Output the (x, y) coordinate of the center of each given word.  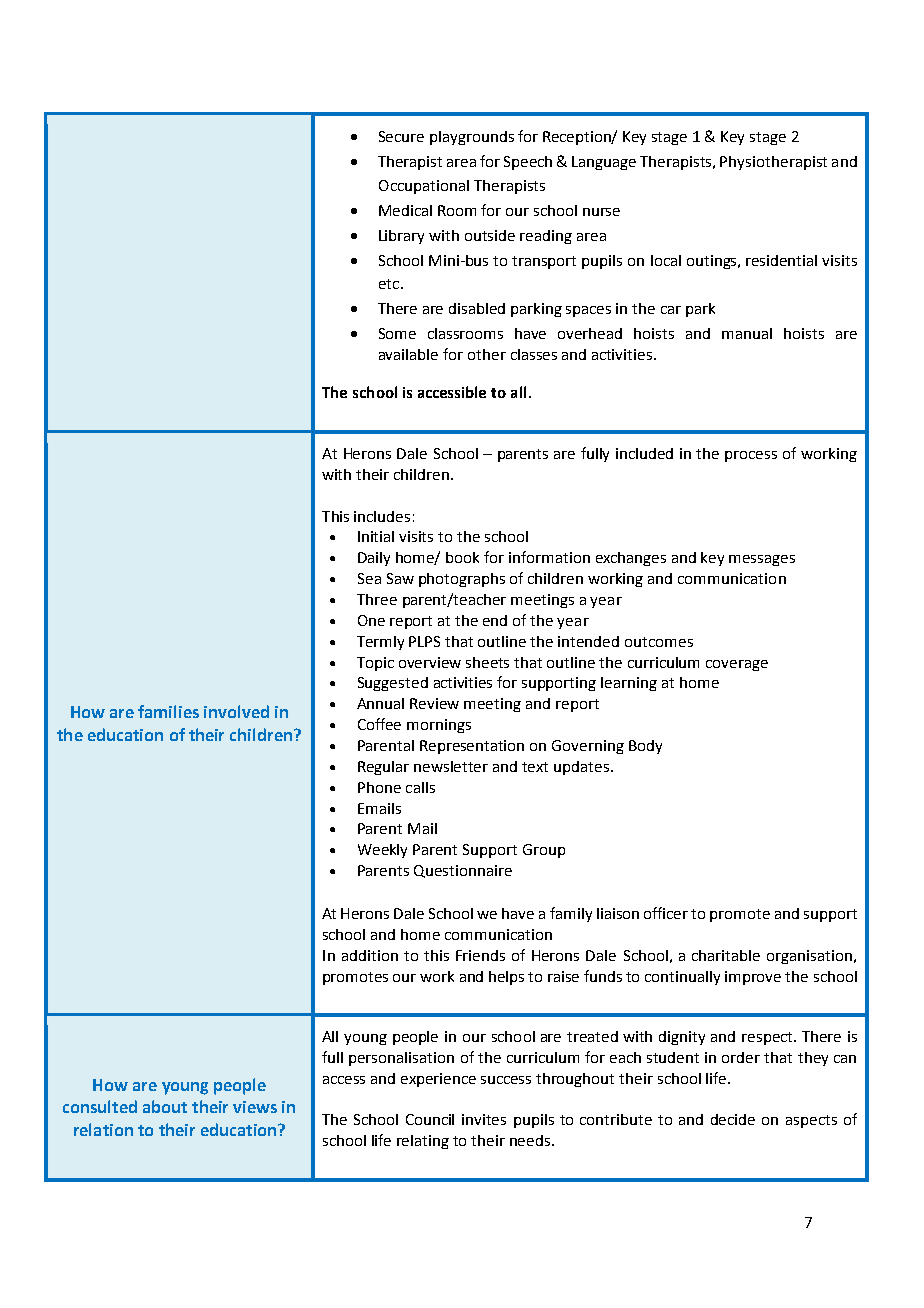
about (165, 1106)
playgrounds (472, 138)
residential (781, 260)
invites (484, 1119)
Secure (401, 136)
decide (733, 1119)
